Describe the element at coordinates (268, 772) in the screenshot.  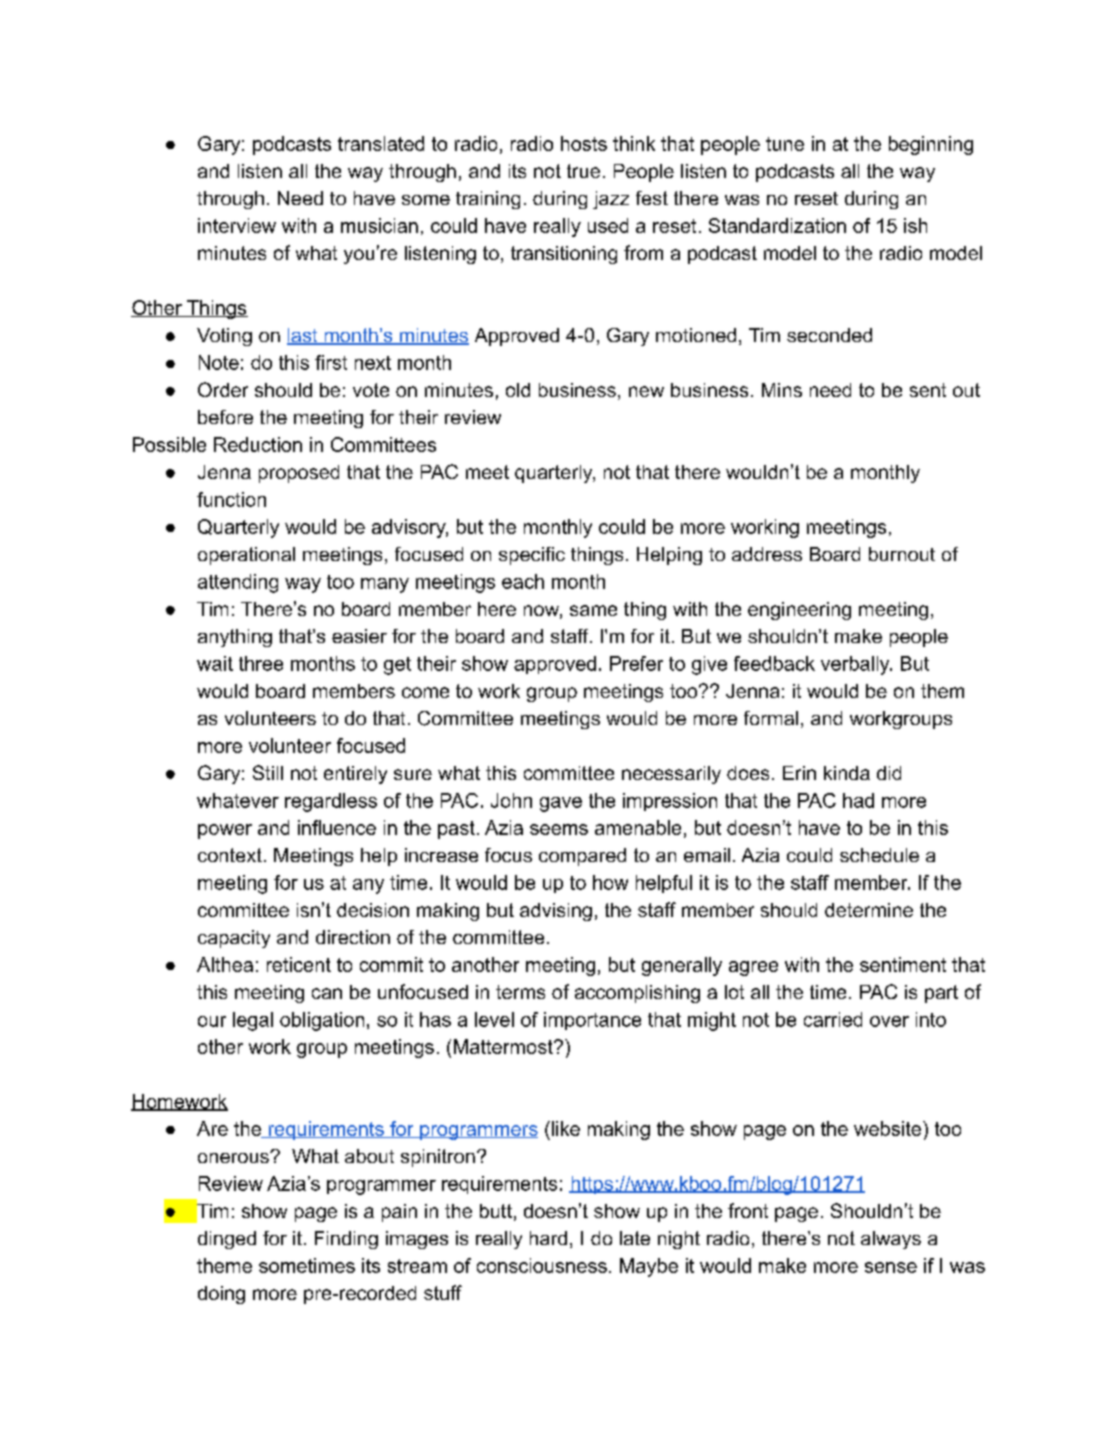
I see `Still` at that location.
